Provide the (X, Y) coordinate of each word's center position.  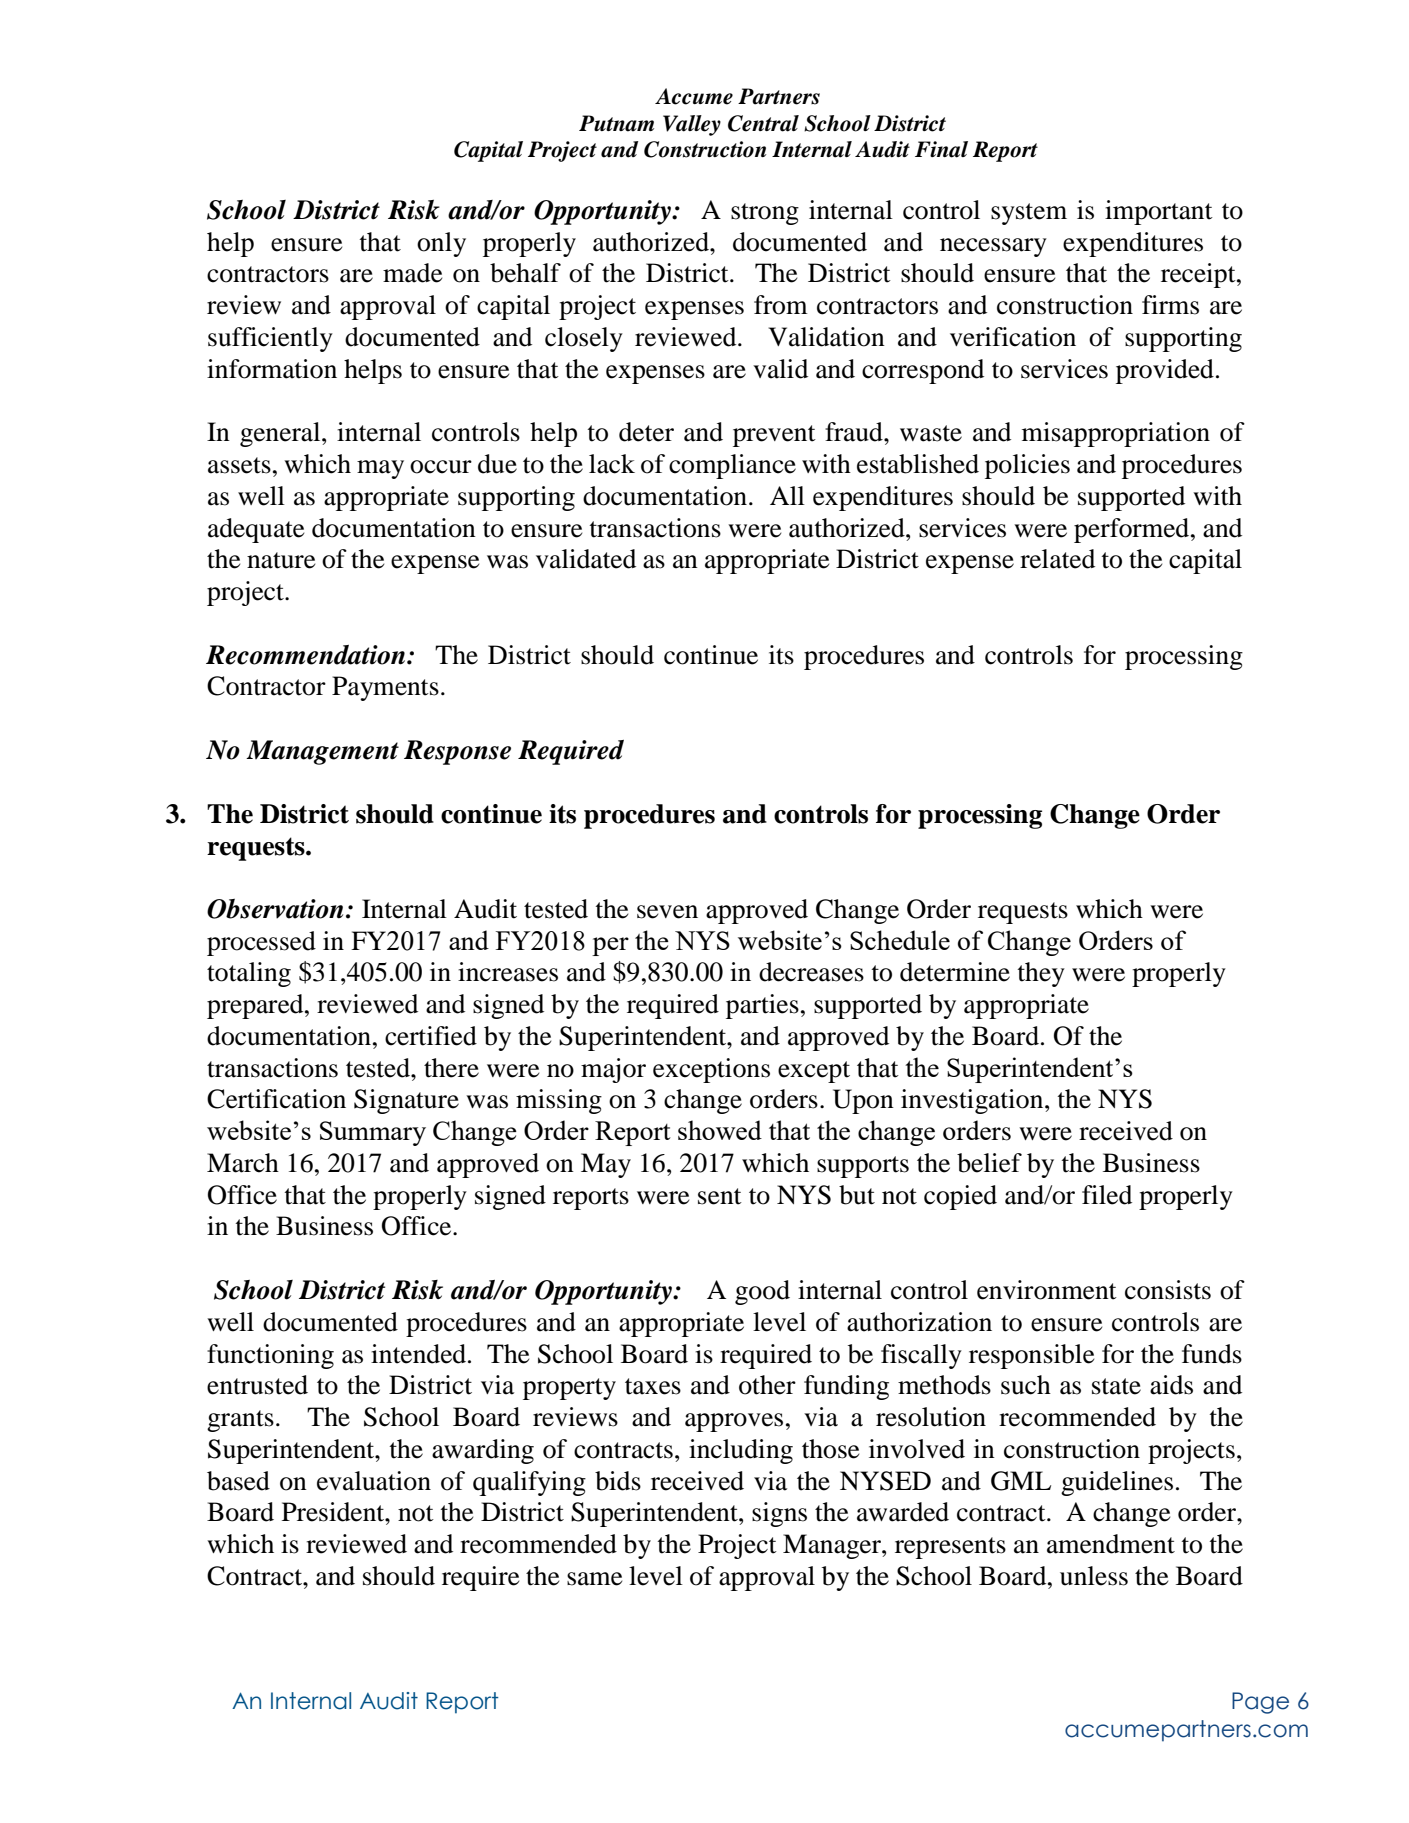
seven (667, 912)
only (441, 244)
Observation (275, 909)
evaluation (374, 1481)
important (1159, 212)
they (1041, 974)
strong (765, 214)
